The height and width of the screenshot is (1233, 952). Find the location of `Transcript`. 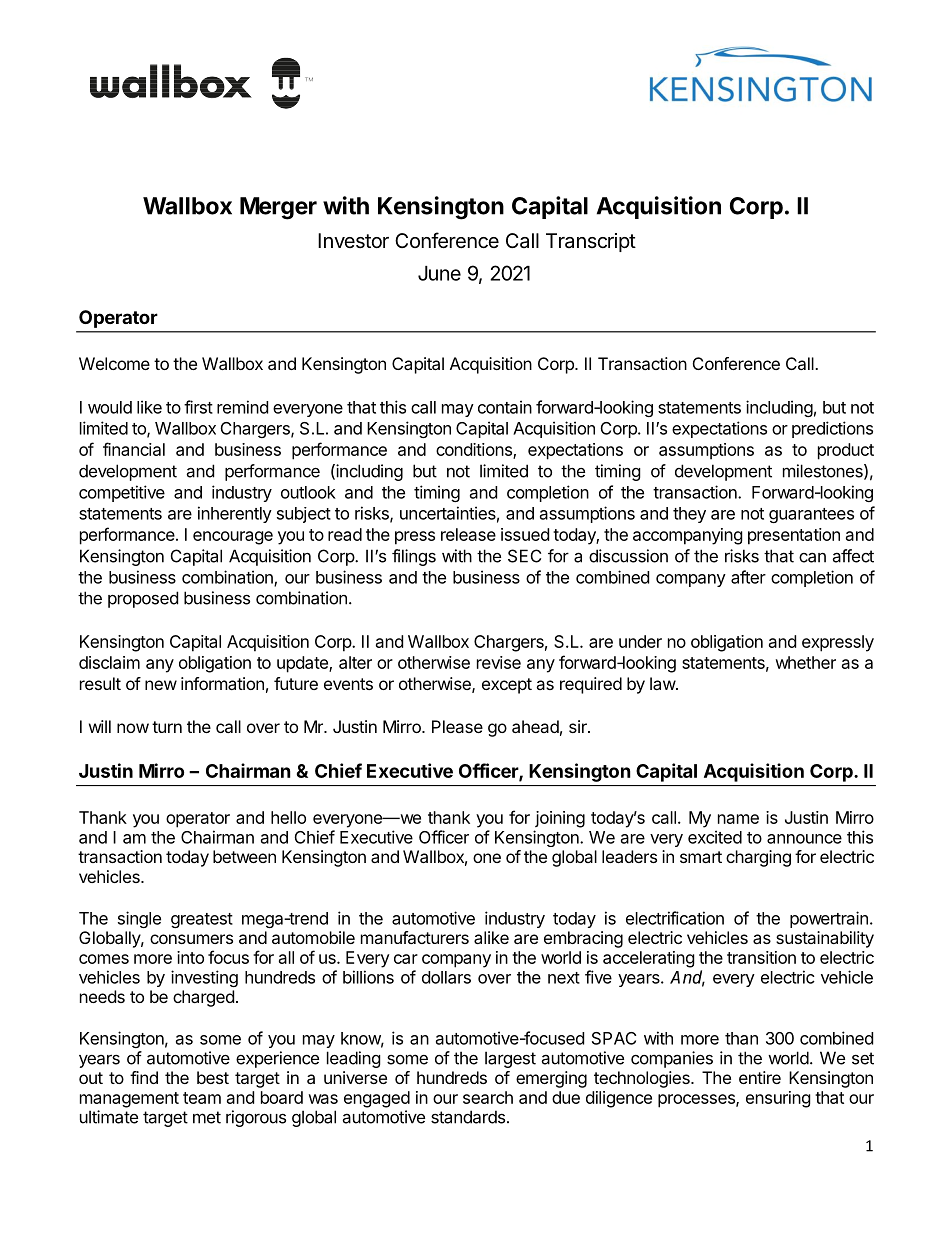

Transcript is located at coordinates (591, 242).
